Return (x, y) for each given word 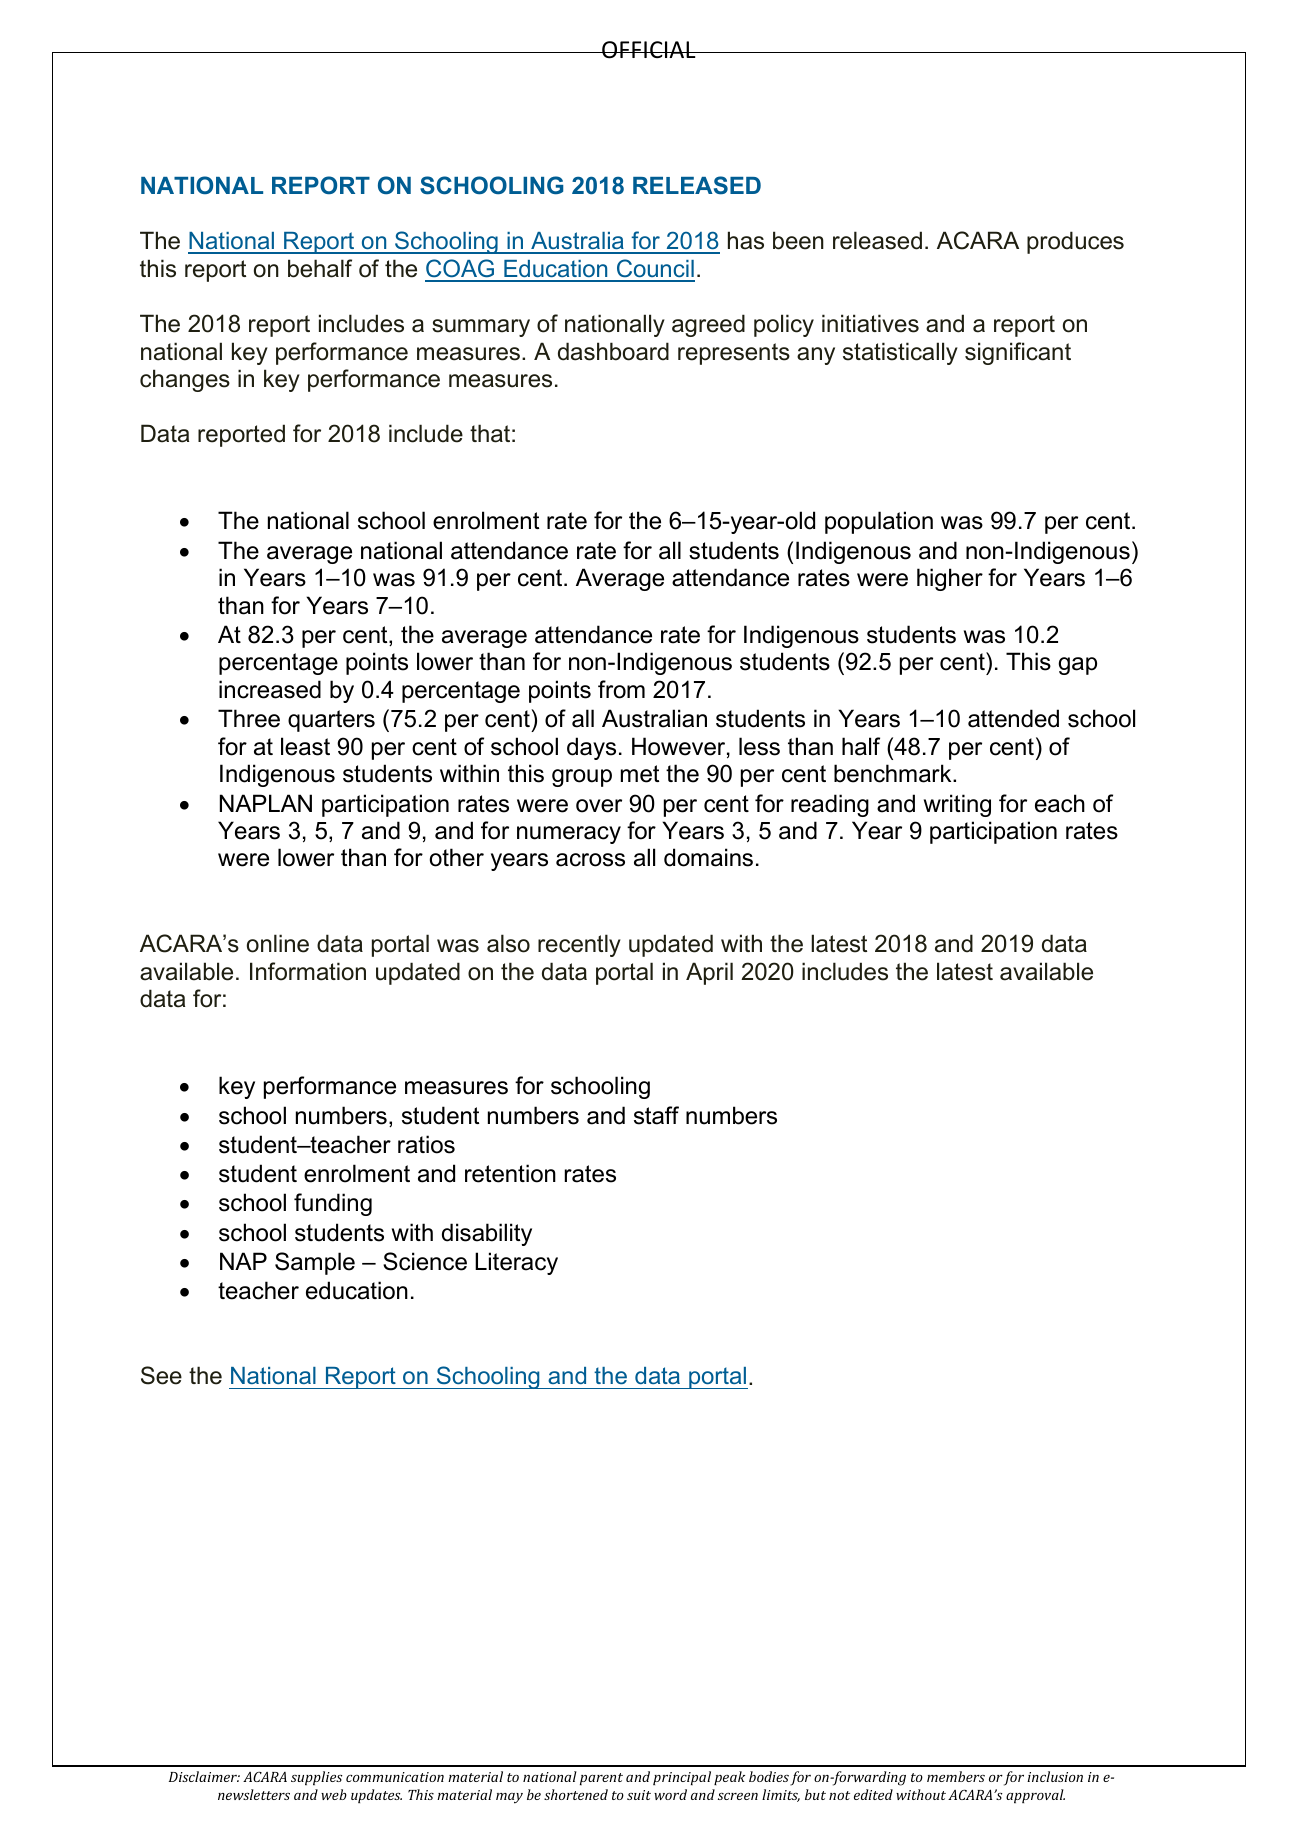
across (590, 860)
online (278, 943)
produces (1075, 242)
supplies (317, 1778)
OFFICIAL (649, 50)
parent (601, 1779)
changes (185, 380)
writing (957, 805)
